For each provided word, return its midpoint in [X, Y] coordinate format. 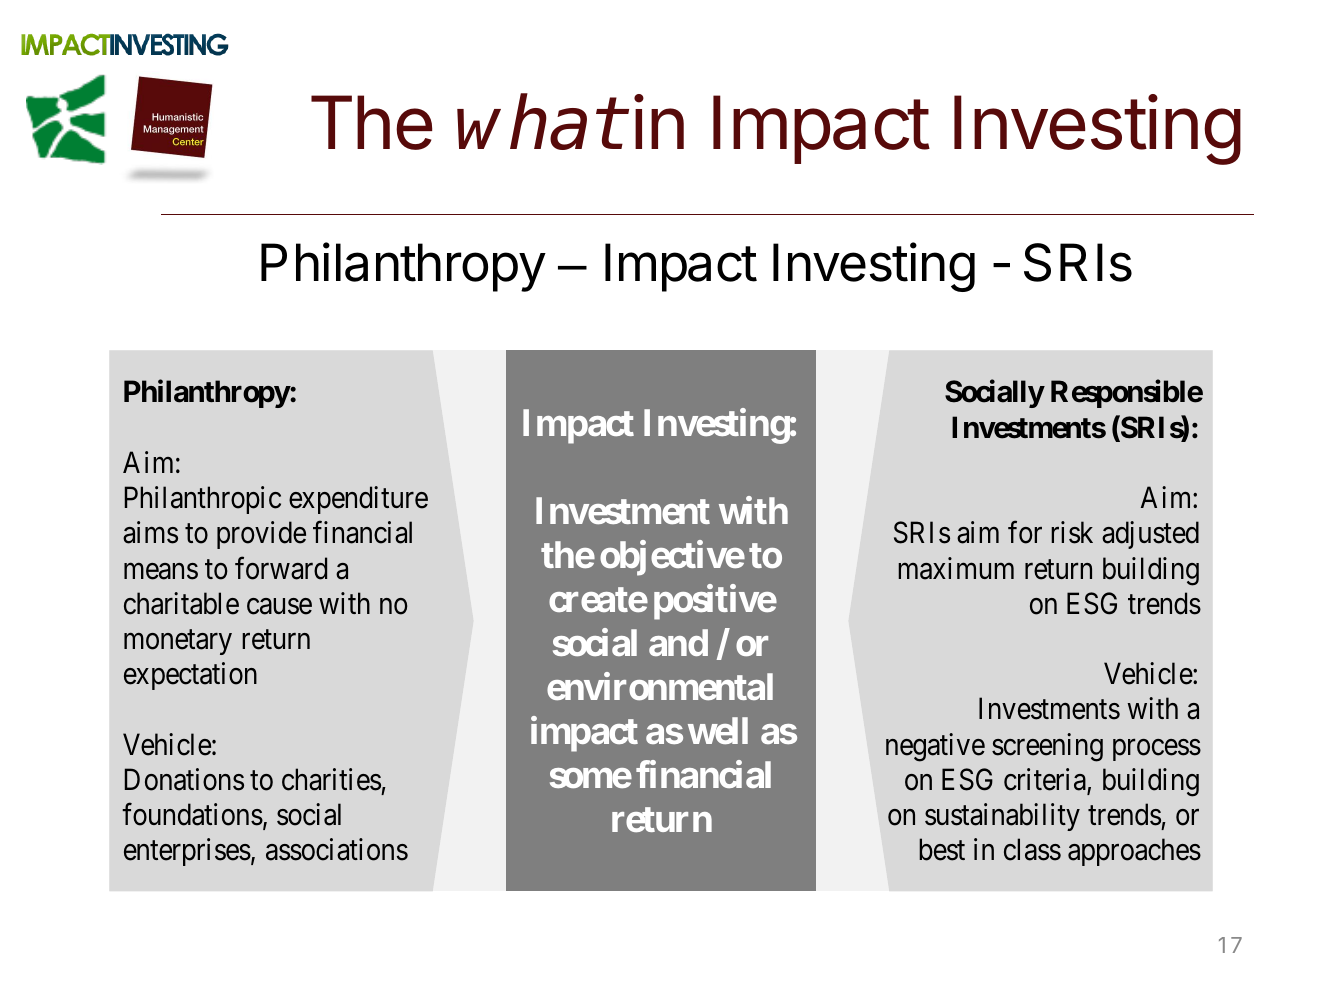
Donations [184, 779]
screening [1047, 747]
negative [935, 747]
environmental [660, 686]
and [678, 642]
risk [1072, 532]
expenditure [358, 500]
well [718, 730]
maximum [956, 568]
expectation [190, 676]
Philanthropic [203, 500]
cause [279, 606]
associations [337, 849]
